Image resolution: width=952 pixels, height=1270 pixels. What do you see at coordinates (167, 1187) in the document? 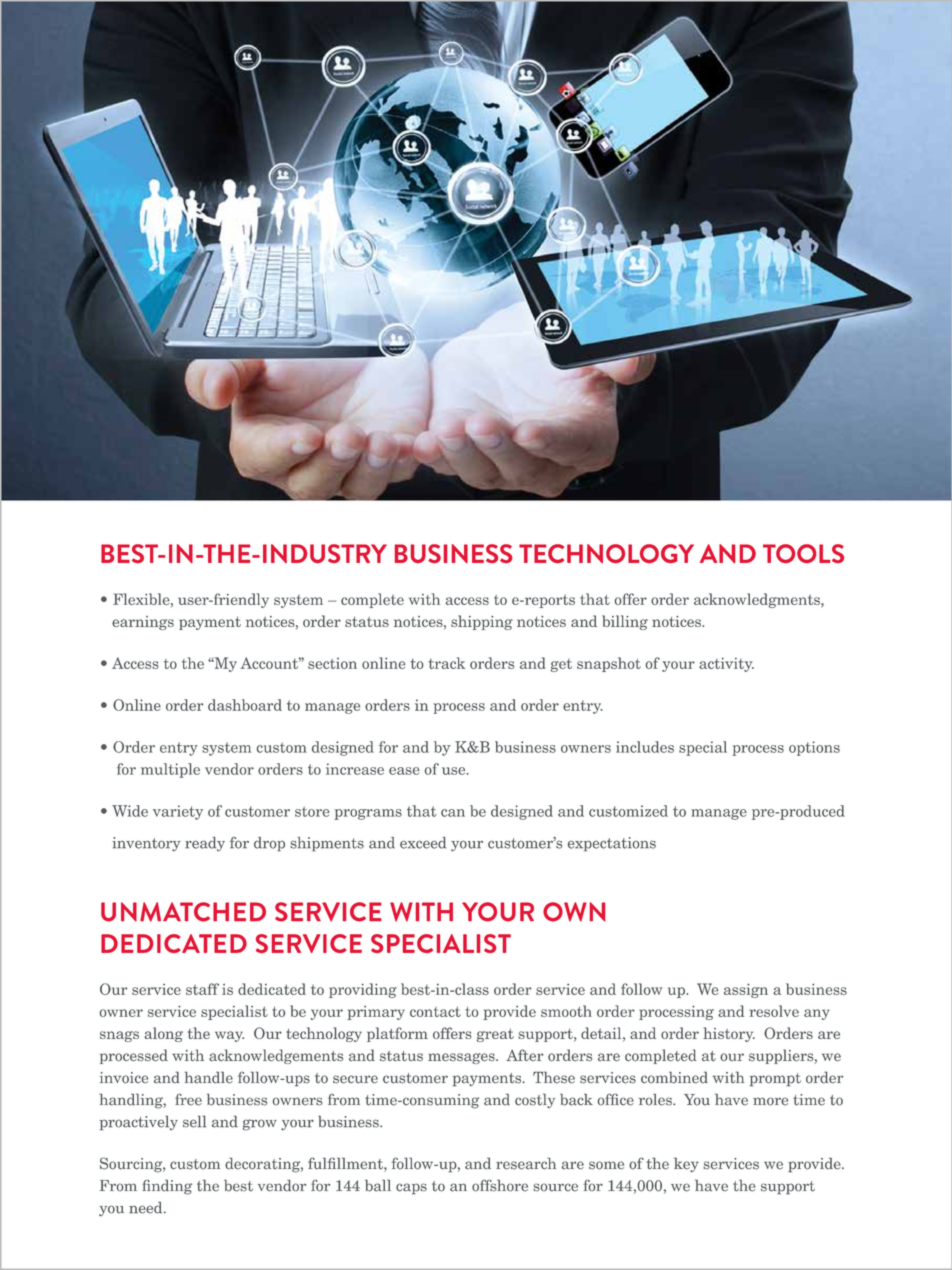
I see `finding` at bounding box center [167, 1187].
